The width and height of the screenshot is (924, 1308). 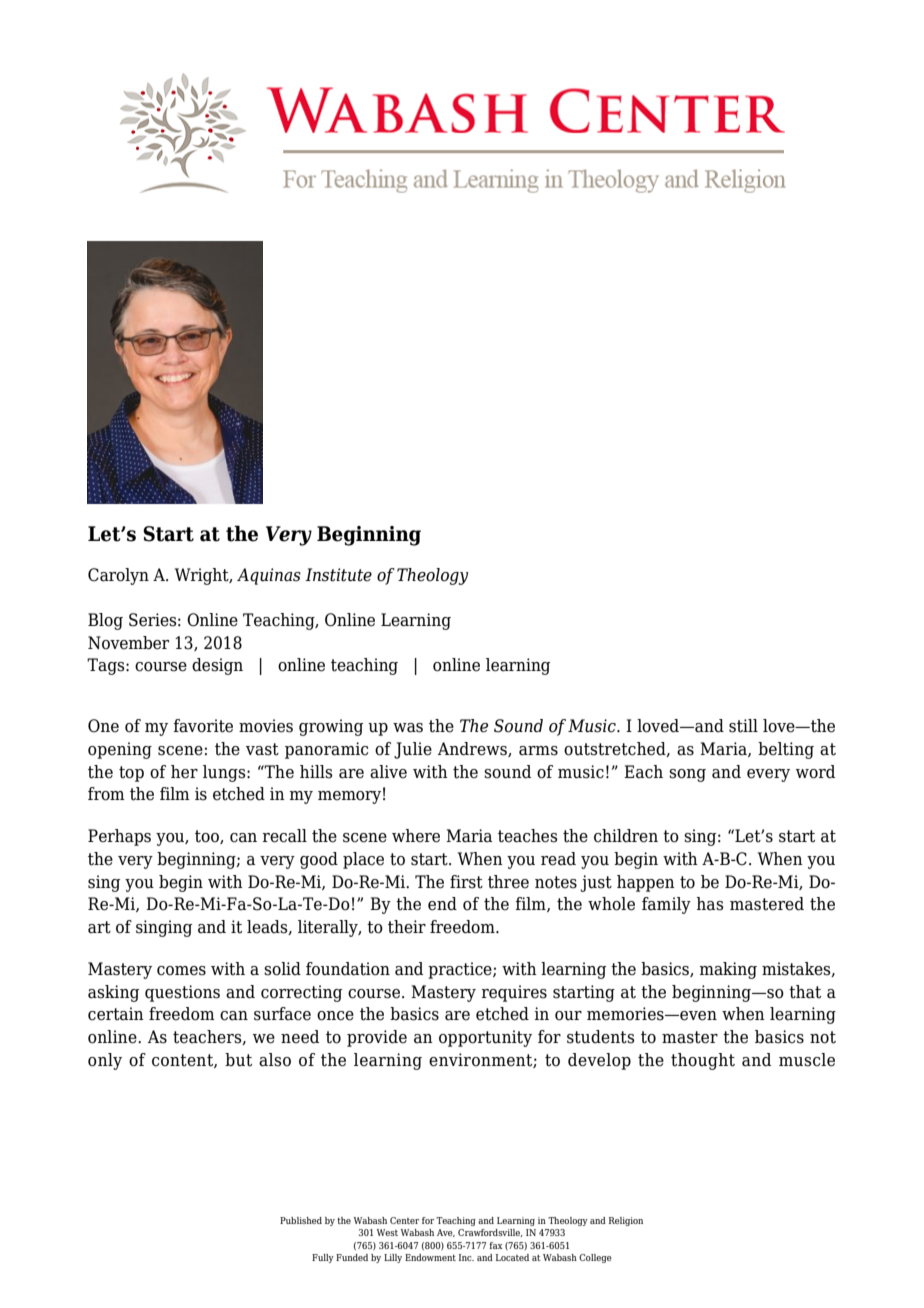 What do you see at coordinates (238, 1060) in the screenshot?
I see `but` at bounding box center [238, 1060].
